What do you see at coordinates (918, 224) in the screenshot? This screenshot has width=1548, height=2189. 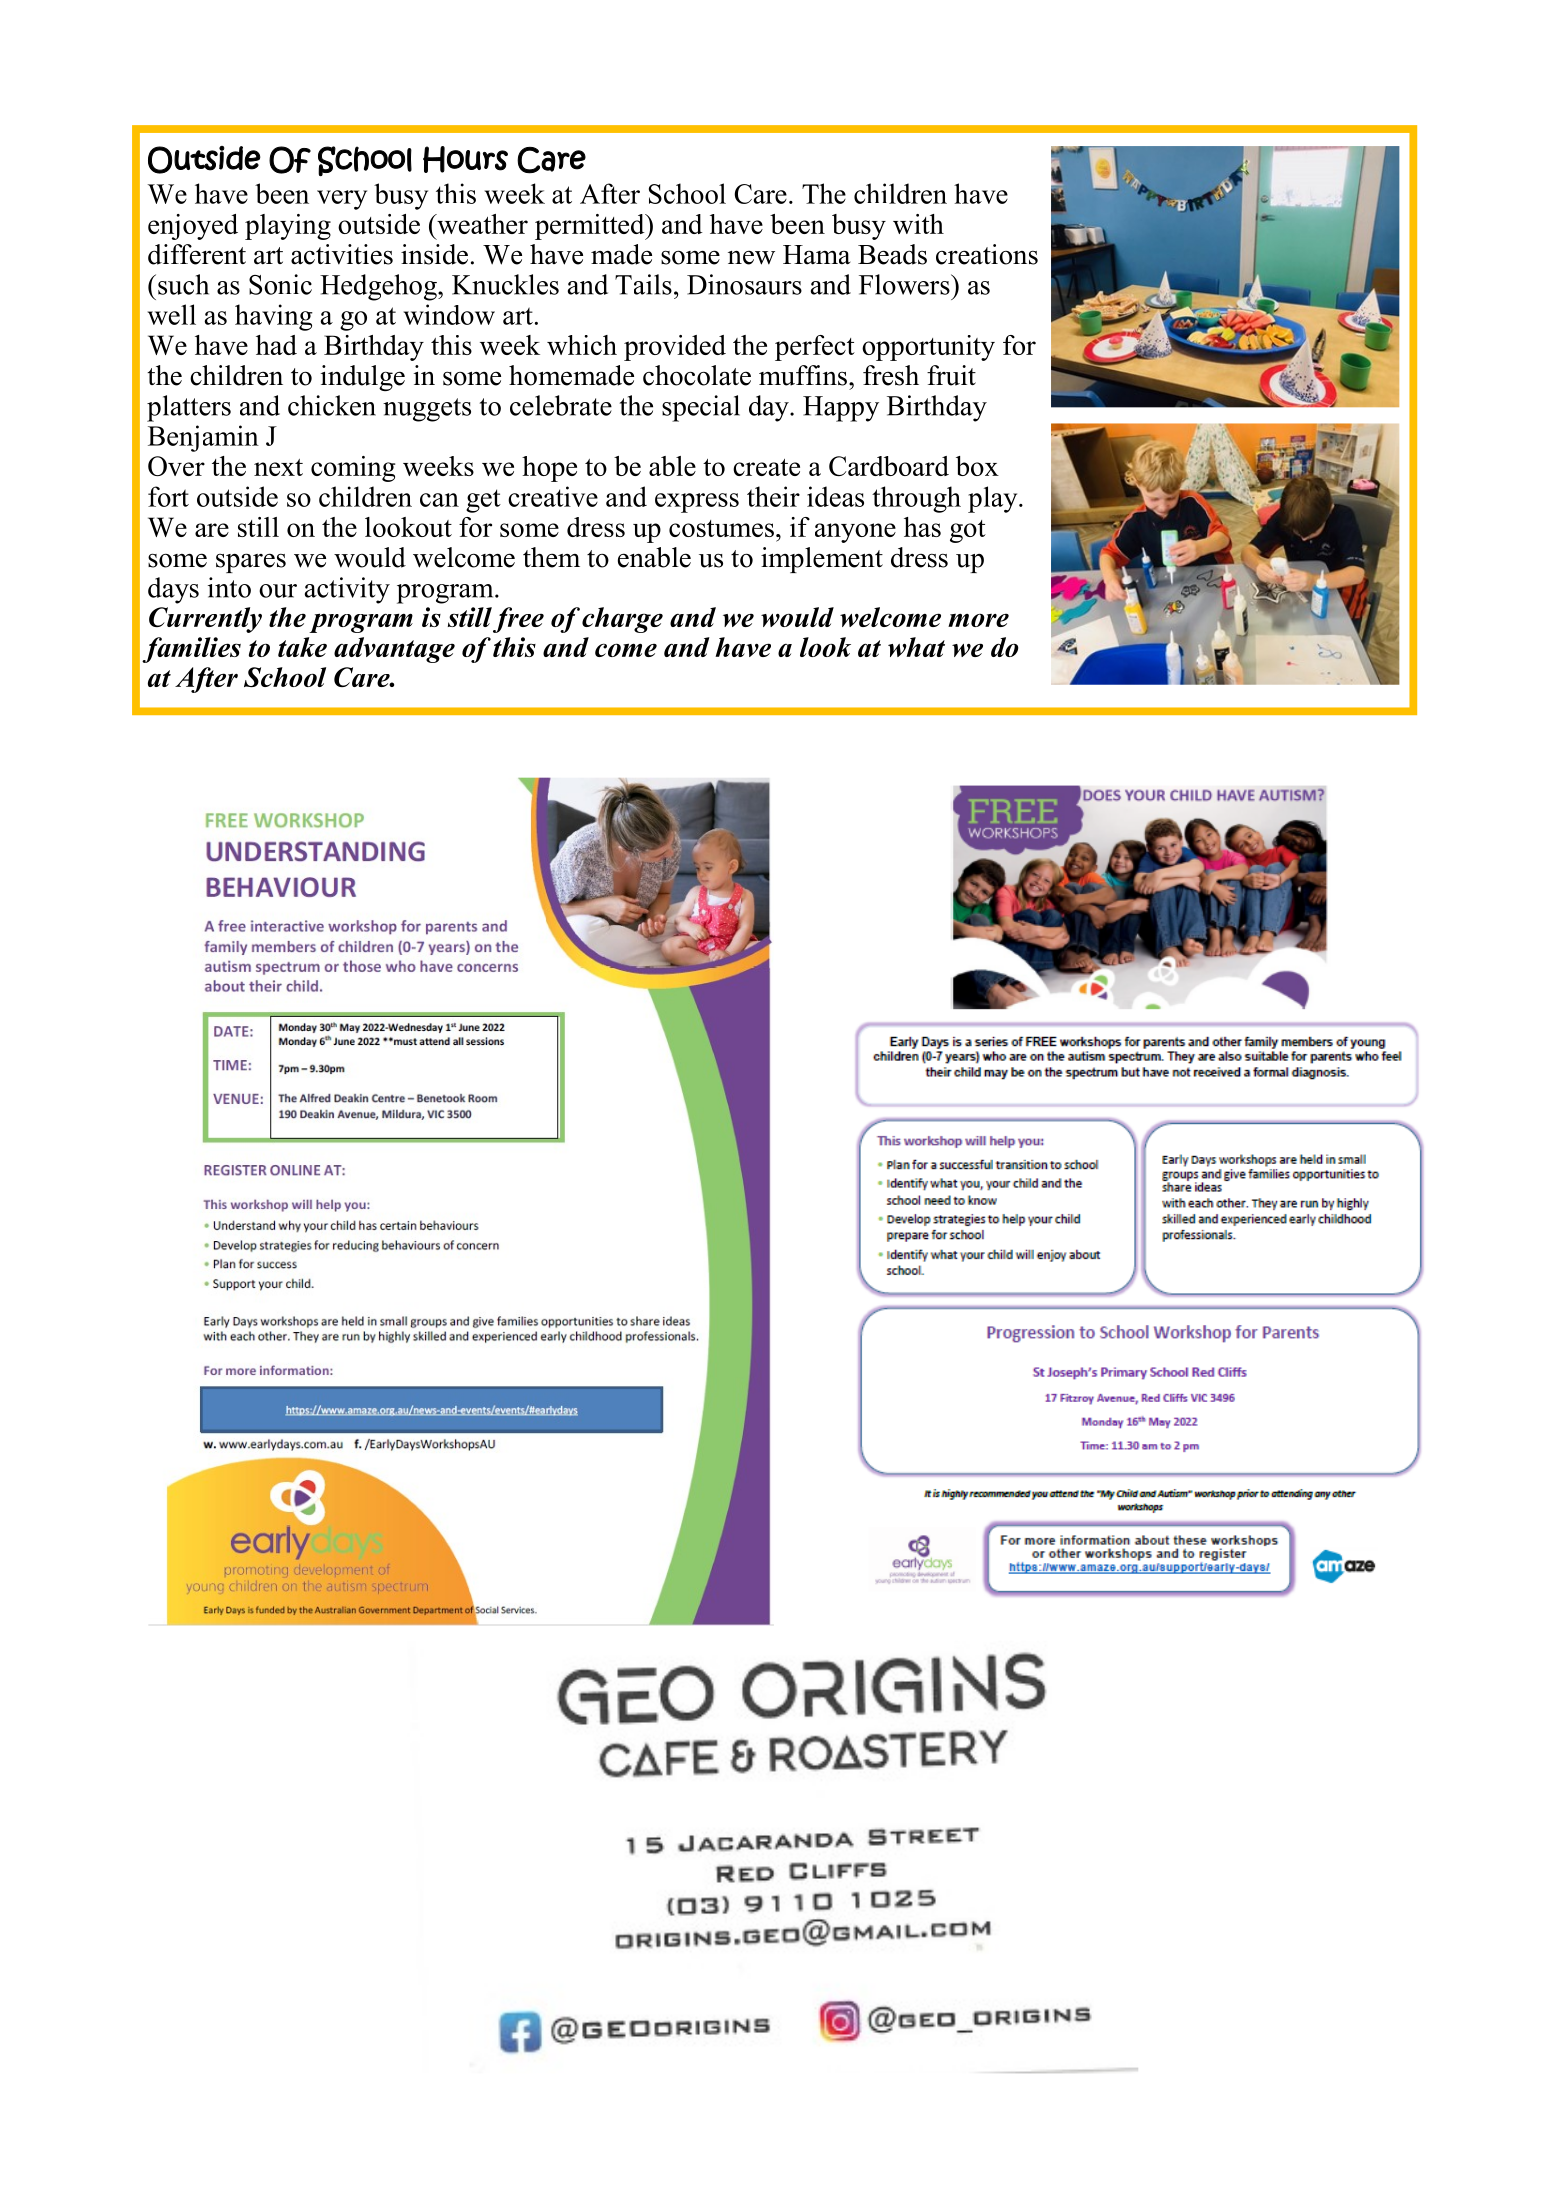 I see `with` at bounding box center [918, 224].
